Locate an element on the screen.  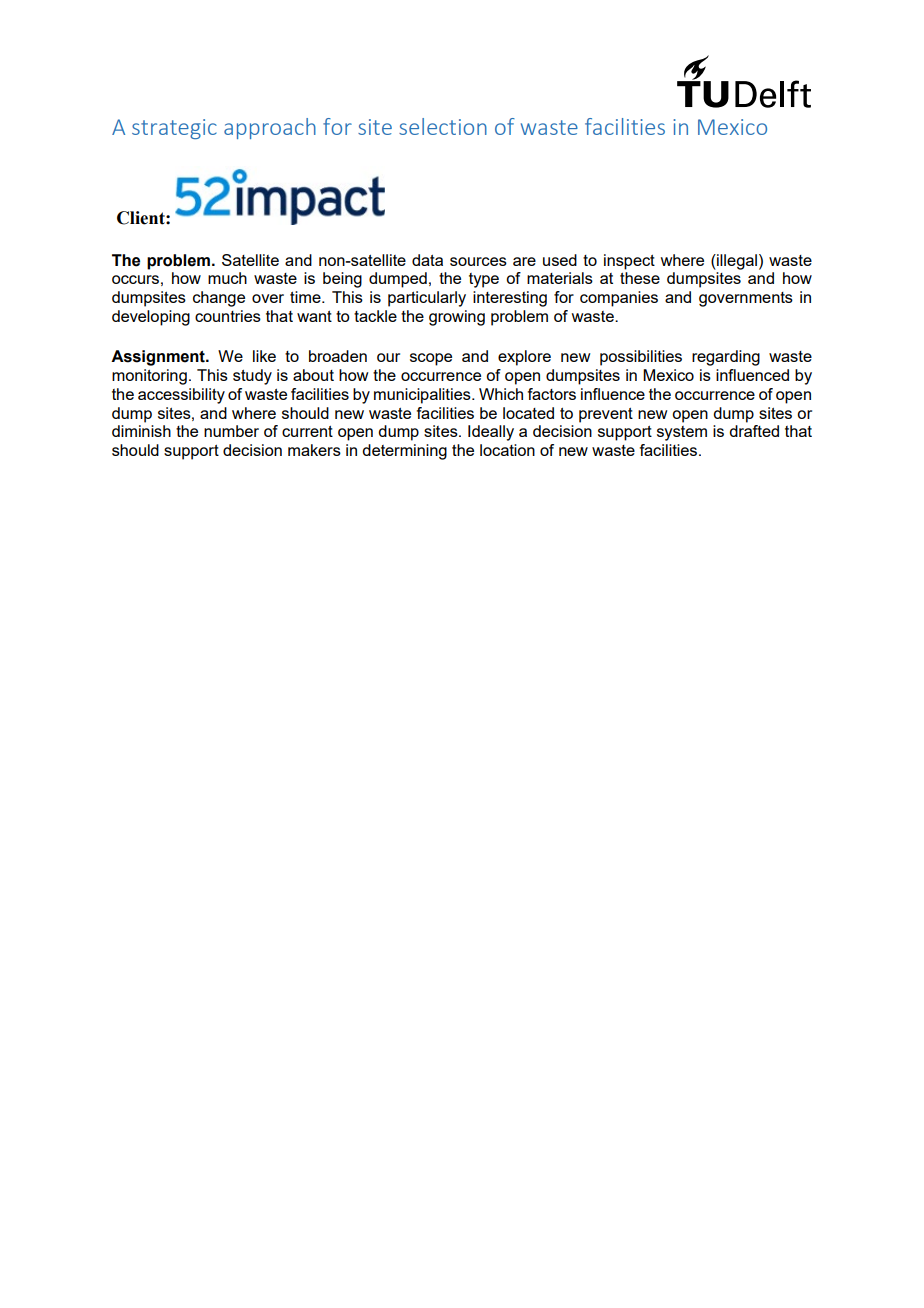
number is located at coordinates (231, 431).
